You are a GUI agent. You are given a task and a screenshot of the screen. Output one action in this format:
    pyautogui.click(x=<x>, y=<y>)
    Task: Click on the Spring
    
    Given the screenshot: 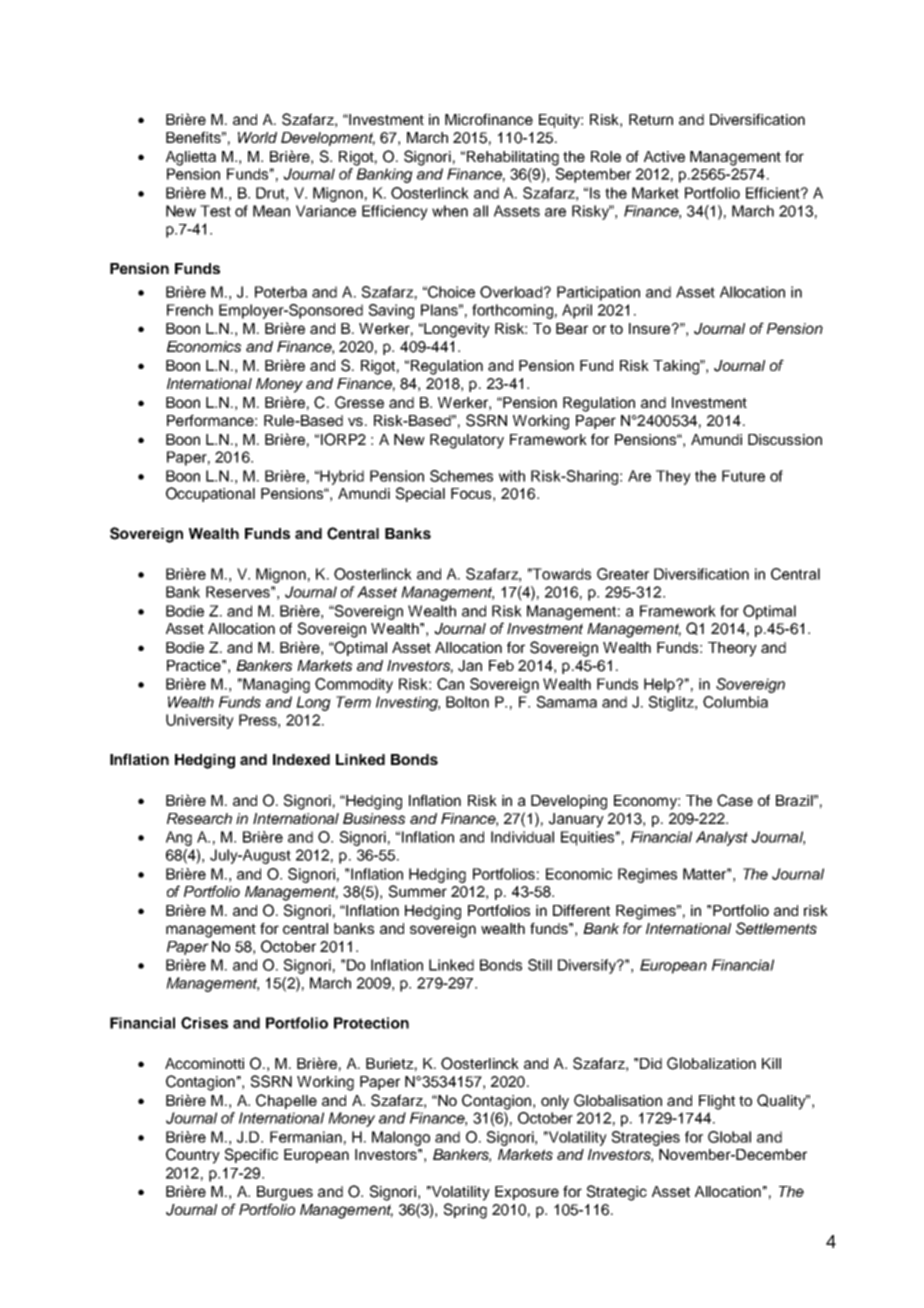 What is the action you would take?
    pyautogui.click(x=465, y=1211)
